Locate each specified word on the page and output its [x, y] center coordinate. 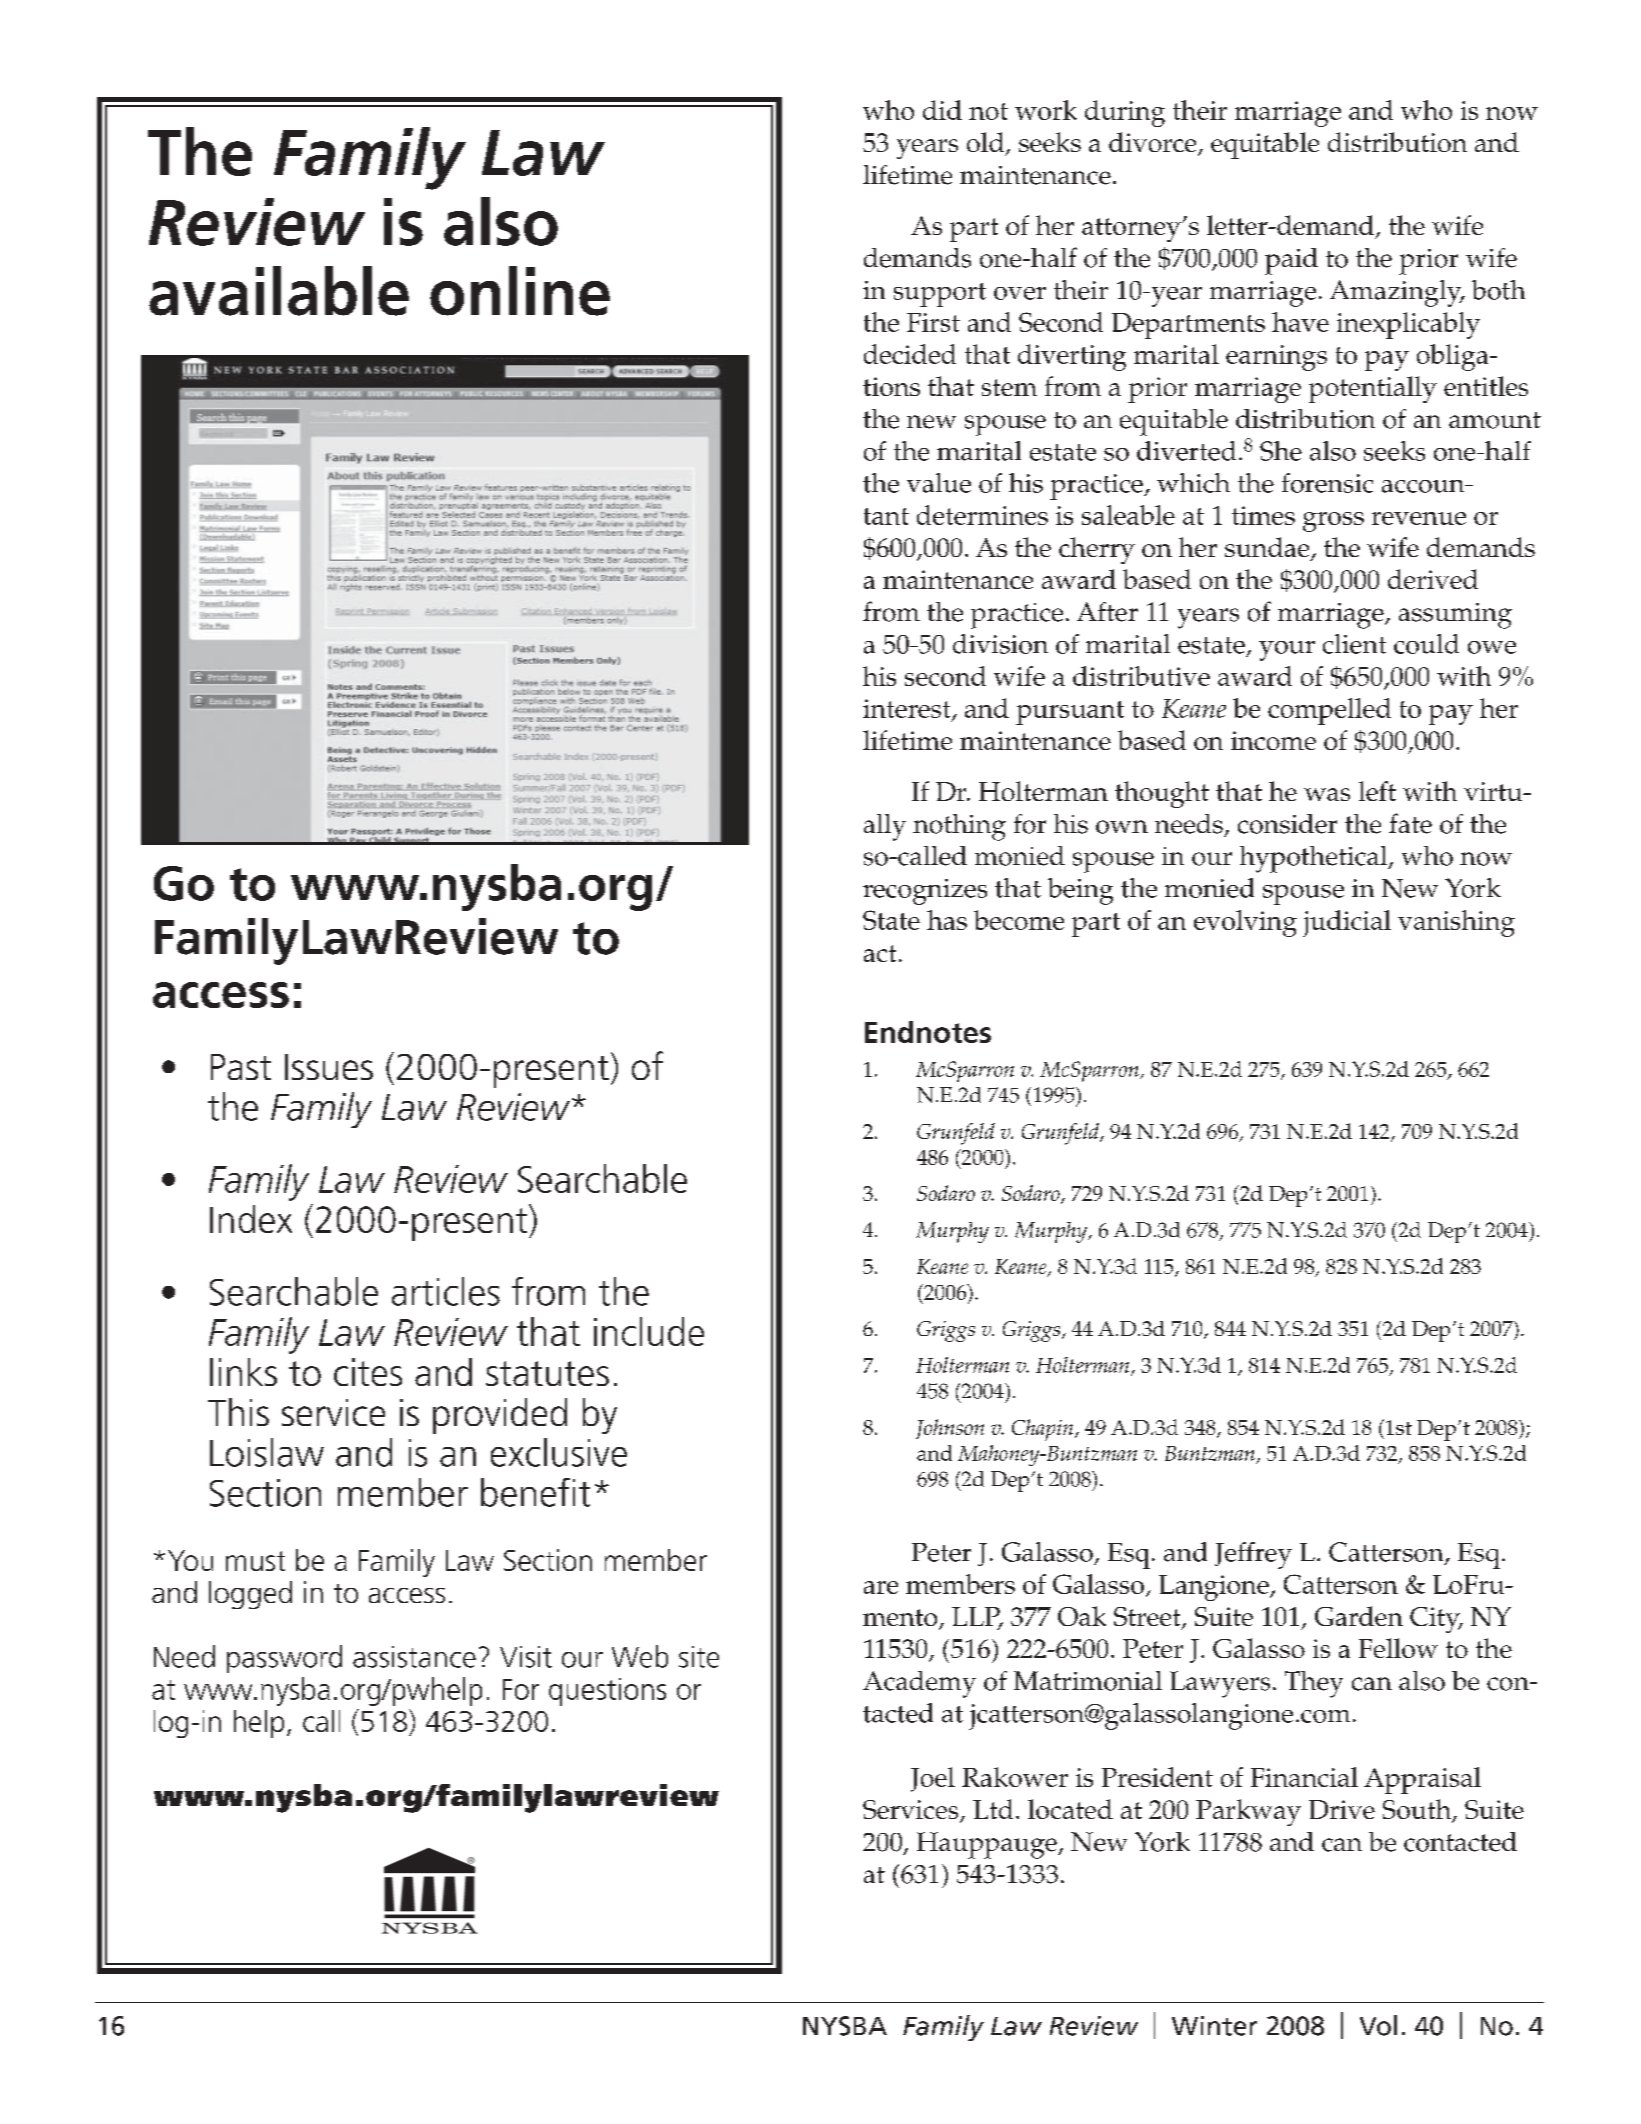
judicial [1347, 923]
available [279, 291]
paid [1291, 261]
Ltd [993, 1809]
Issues [329, 1067]
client [1354, 644]
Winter [1214, 2026]
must [255, 1561]
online [520, 291]
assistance [414, 1657]
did [942, 110]
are [881, 1587]
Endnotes [928, 1032]
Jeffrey [1253, 1555]
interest [908, 710]
